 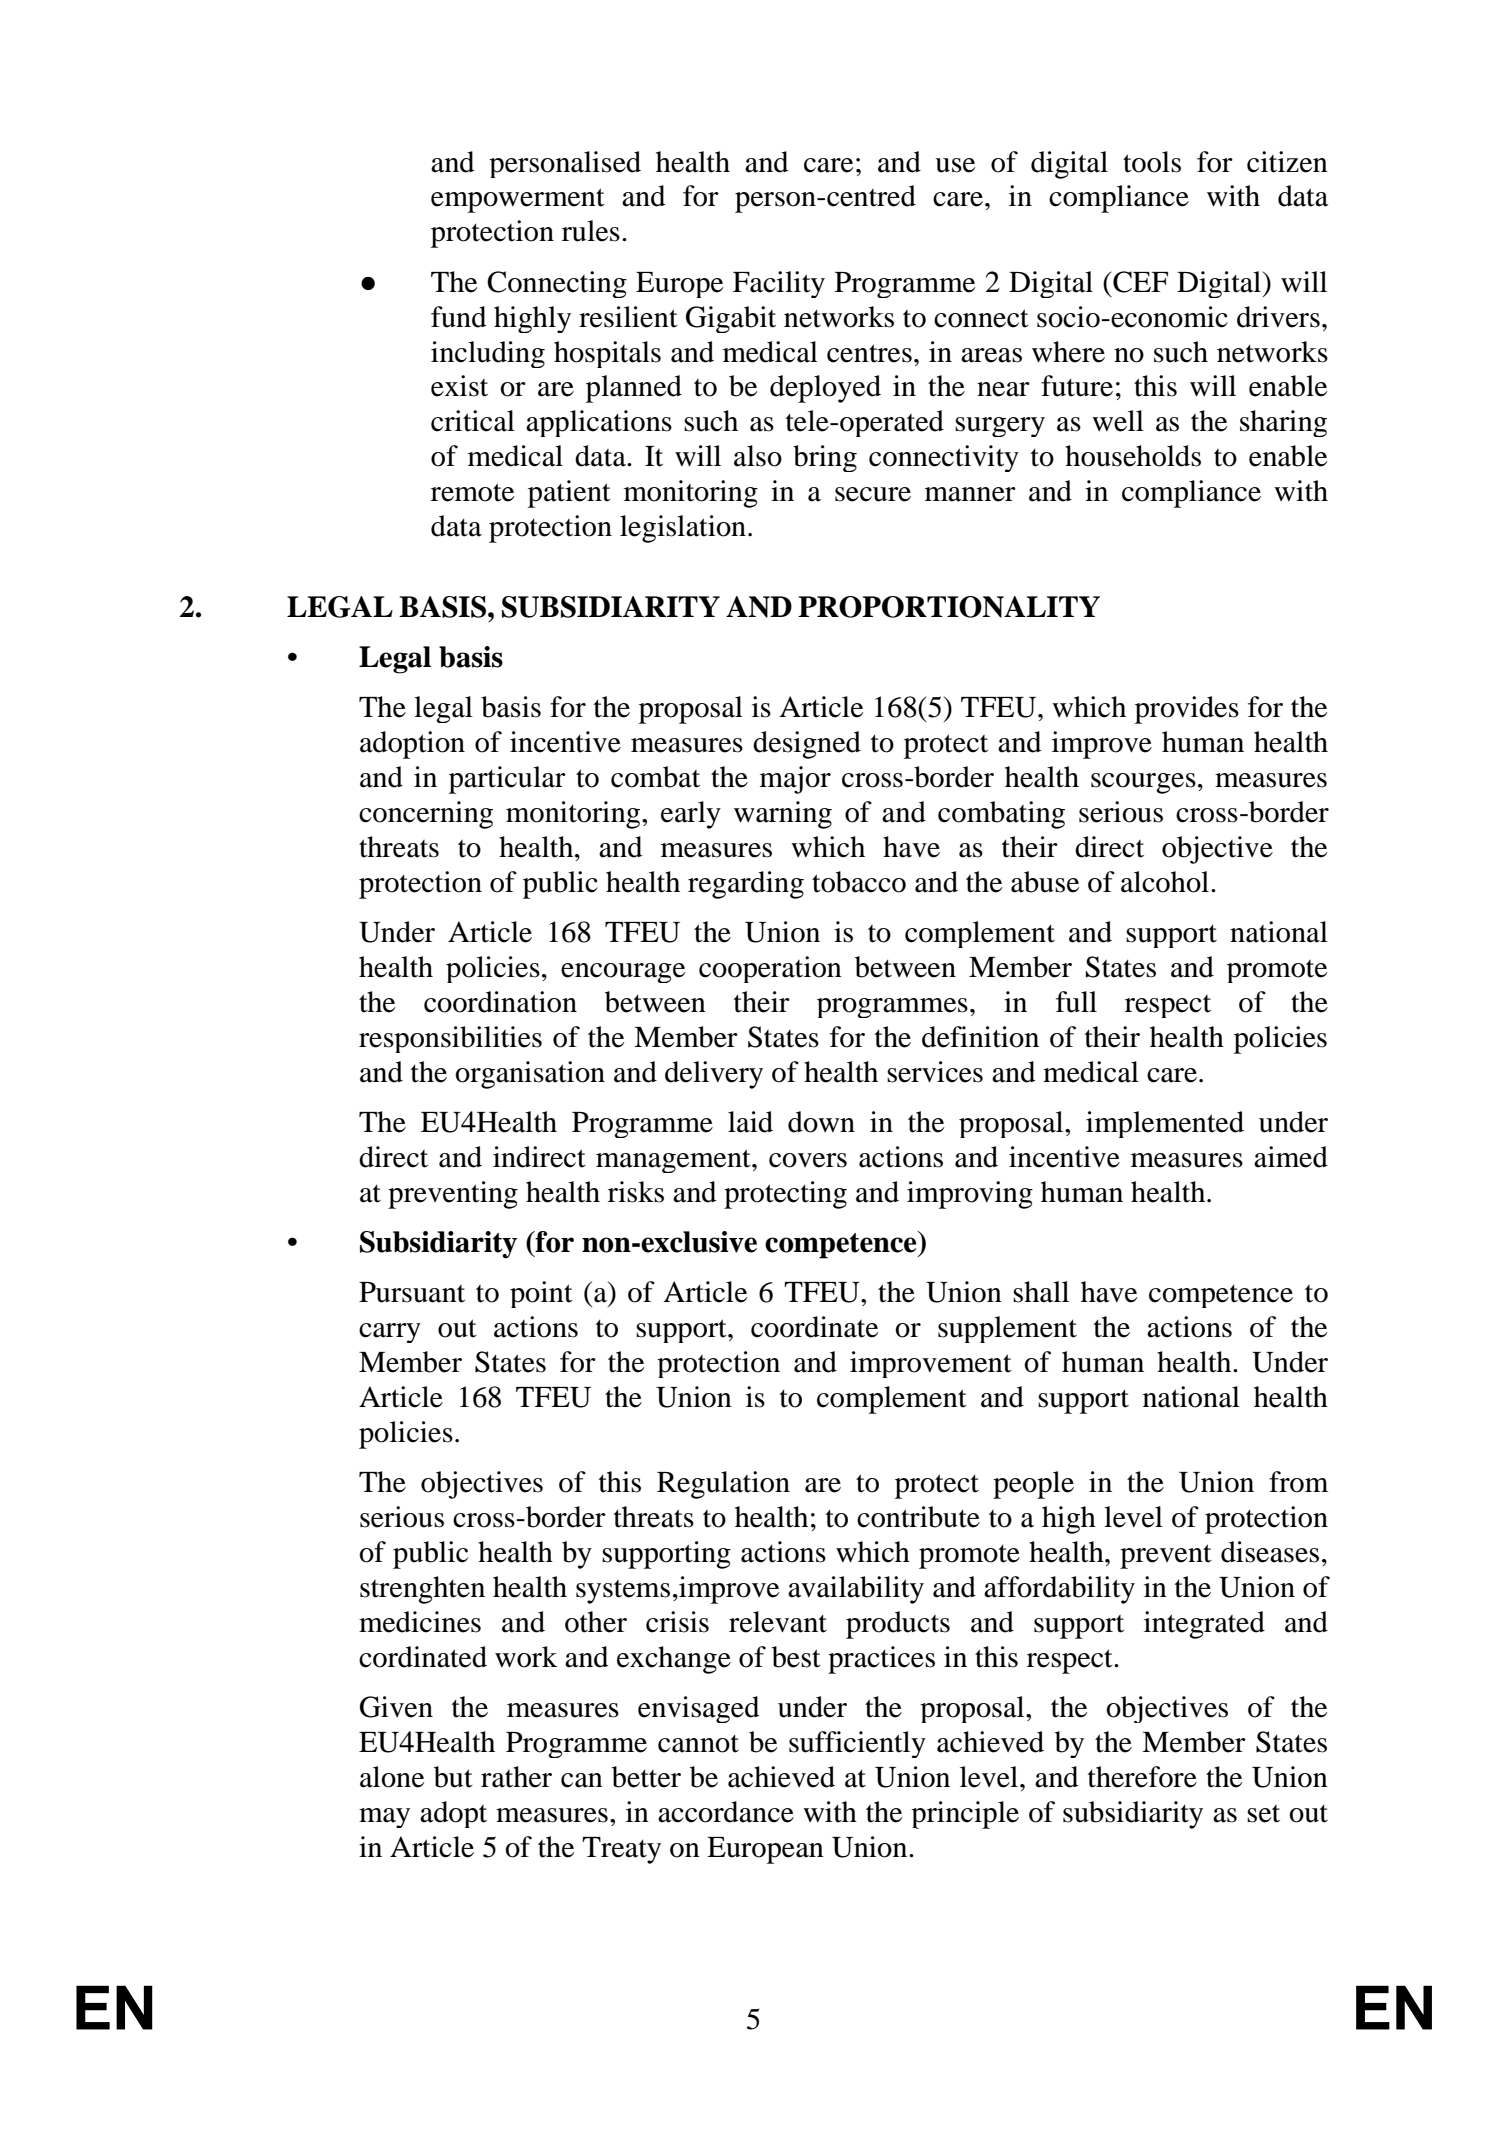 I want to click on cooperation, so click(x=770, y=969).
